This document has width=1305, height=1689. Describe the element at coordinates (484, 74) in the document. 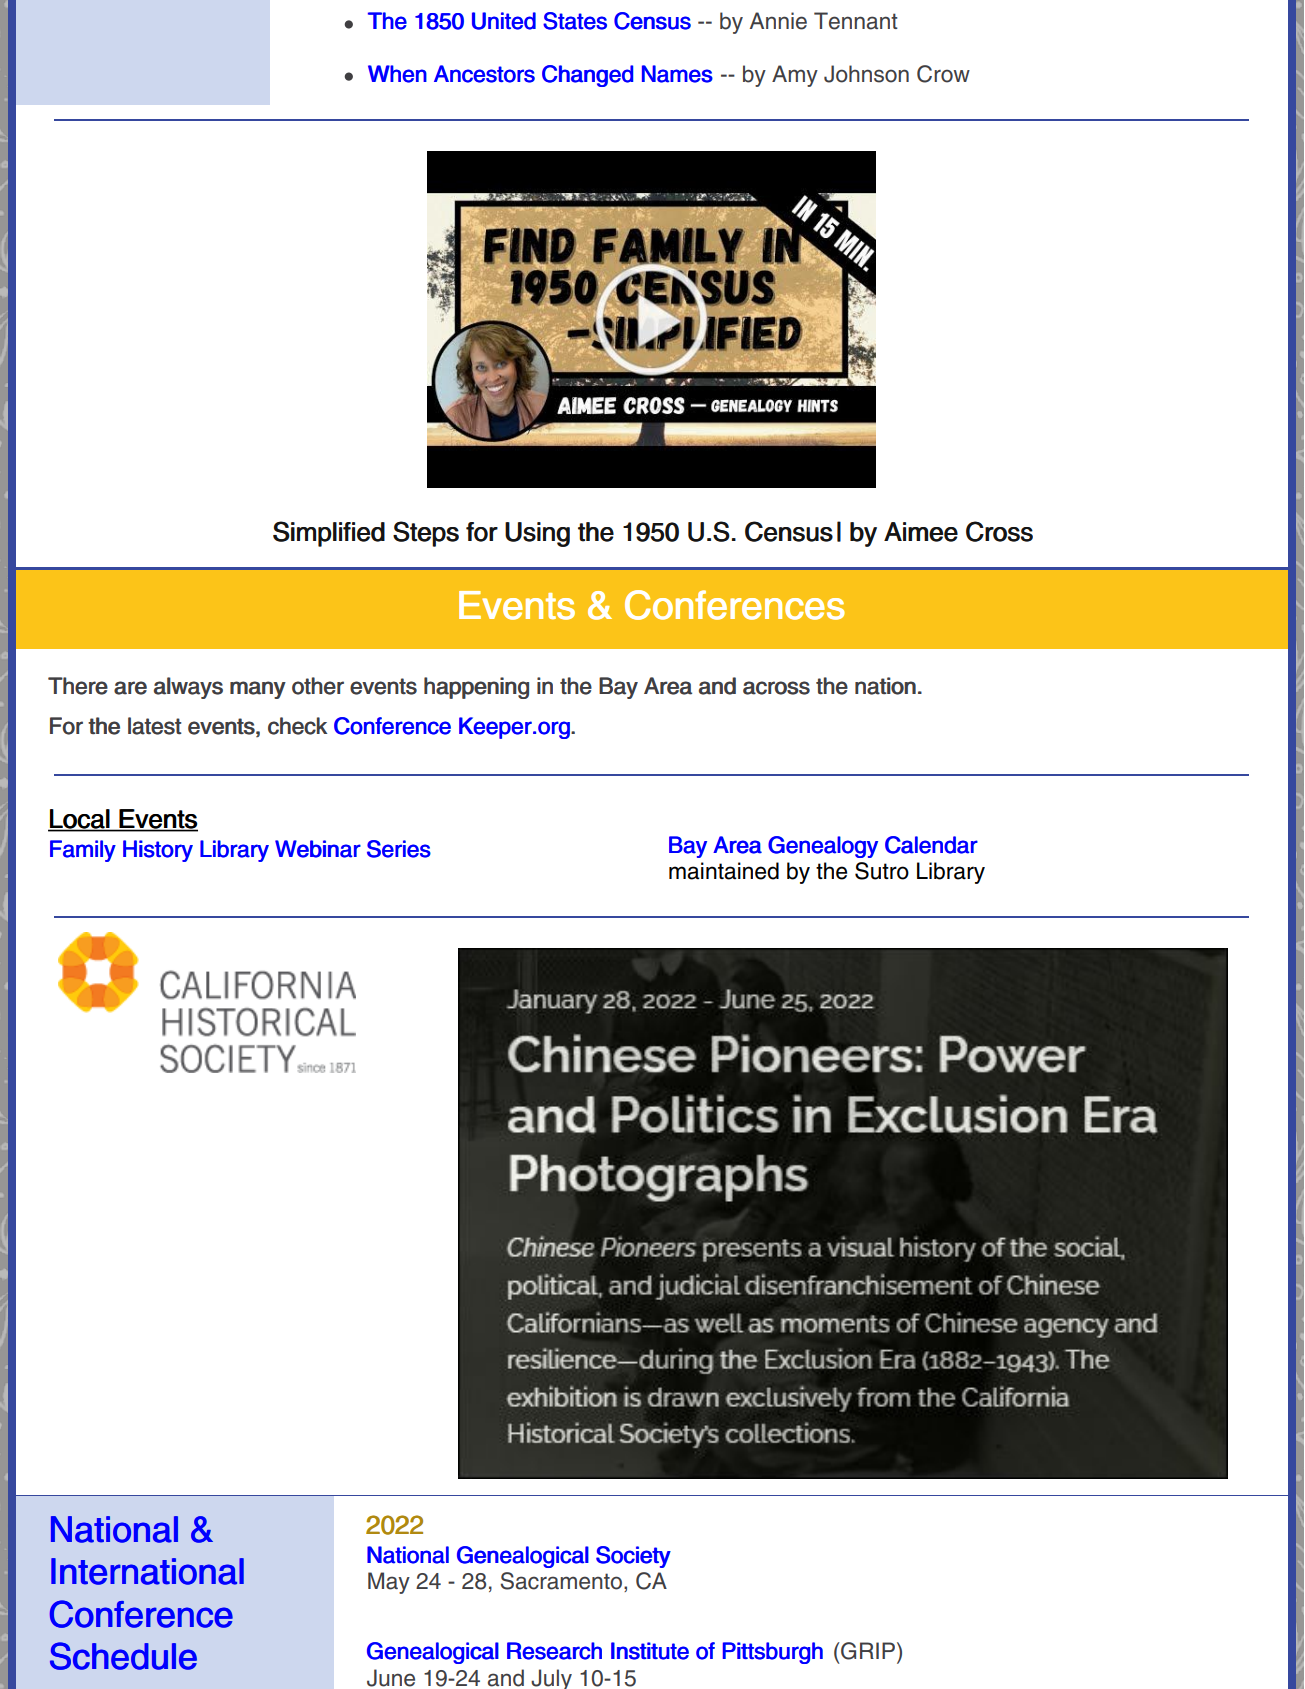

I see `Ancestors` at that location.
